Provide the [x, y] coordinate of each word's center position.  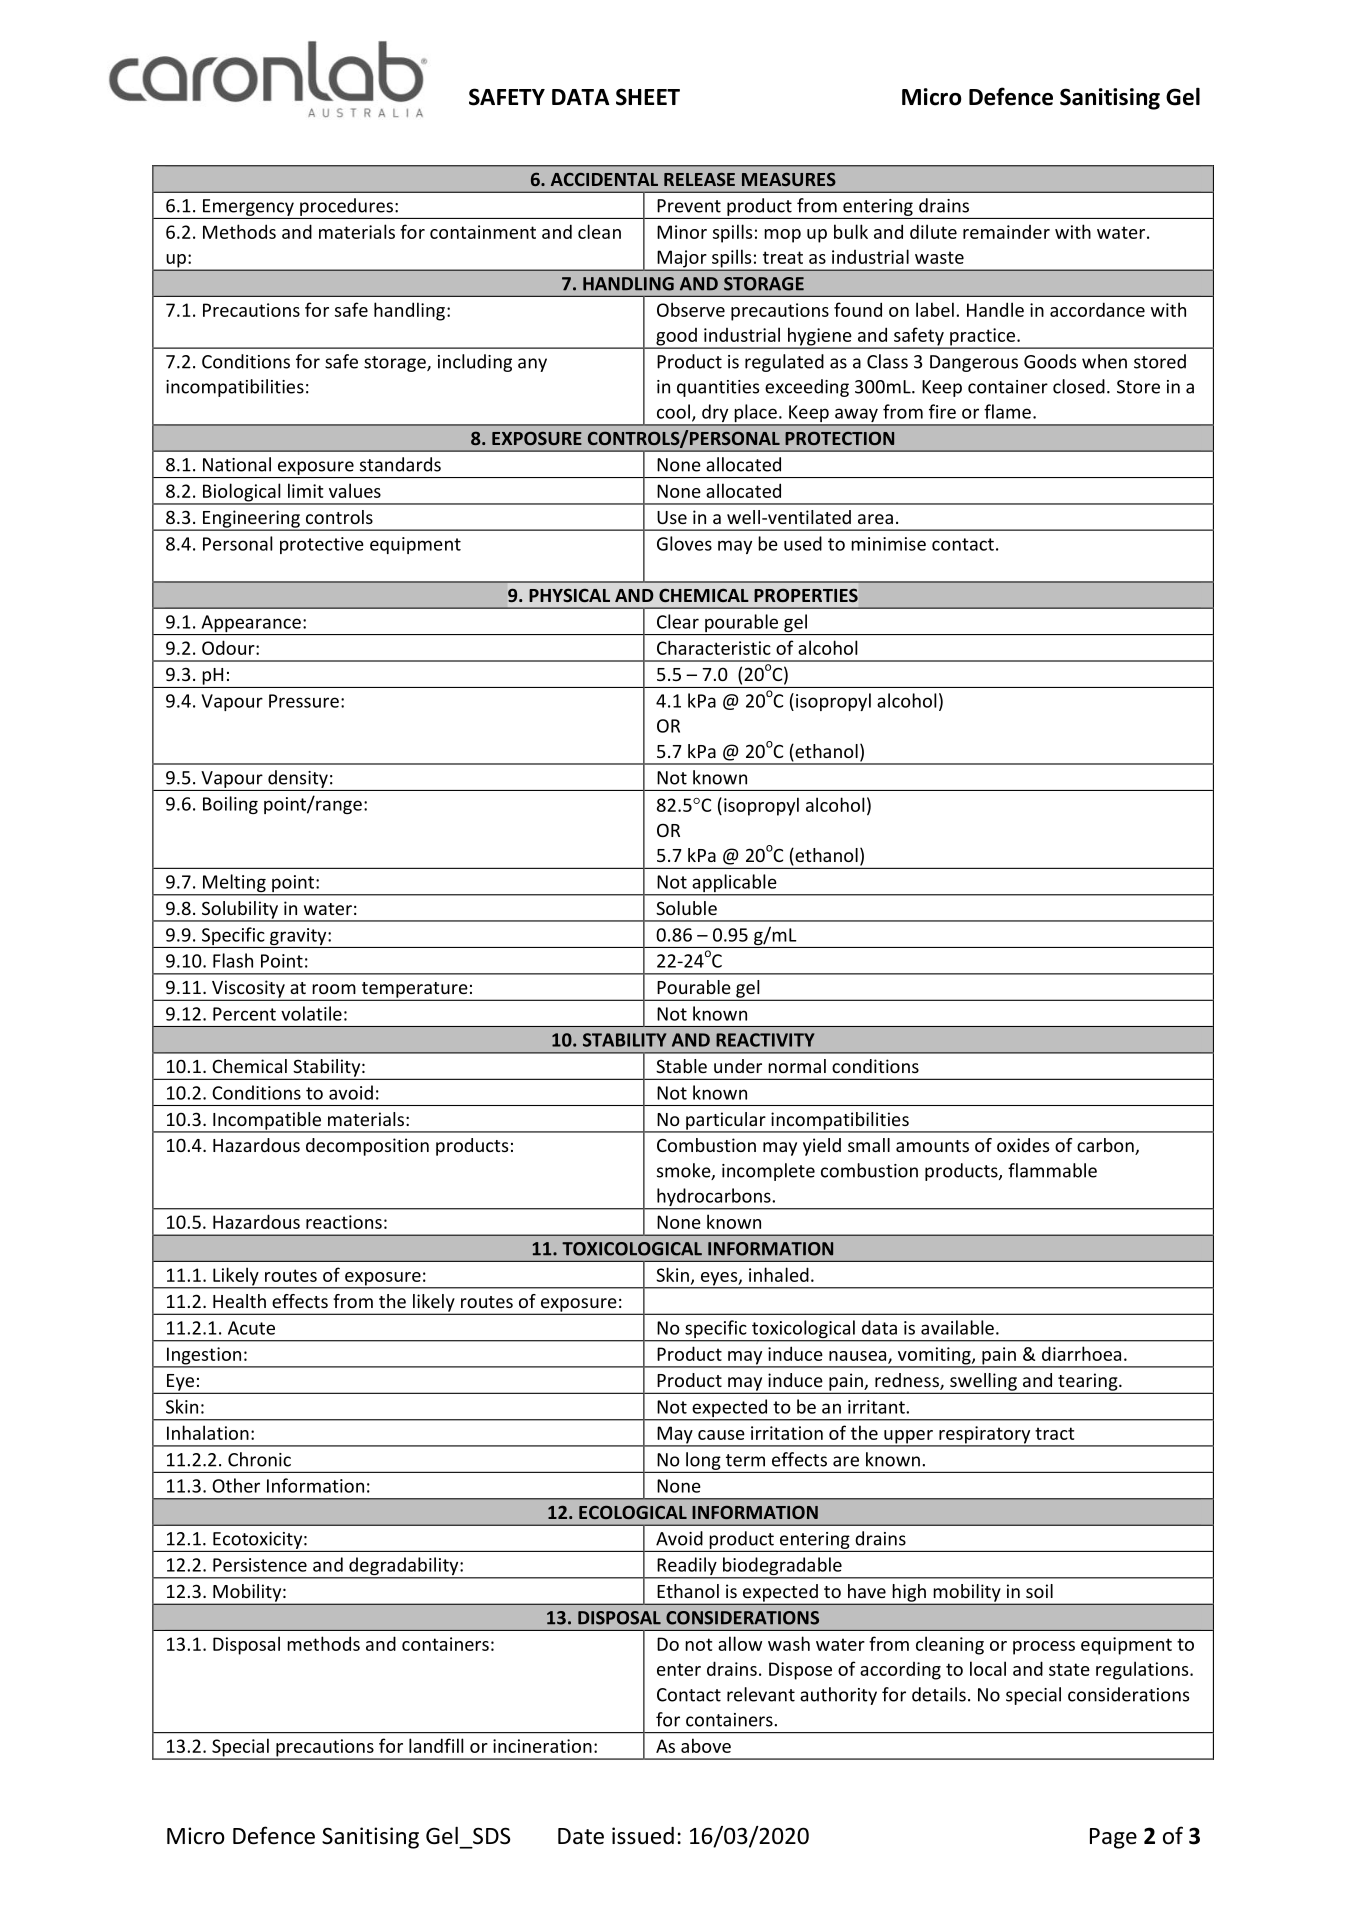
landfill [436, 1745]
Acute [251, 1328]
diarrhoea [1081, 1353]
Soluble [686, 908]
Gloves [684, 543]
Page [1113, 1838]
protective [322, 545]
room [334, 989]
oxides [1023, 1145]
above [706, 1745]
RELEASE [699, 179]
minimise [888, 544]
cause [721, 1435]
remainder [1006, 232]
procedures [346, 207]
